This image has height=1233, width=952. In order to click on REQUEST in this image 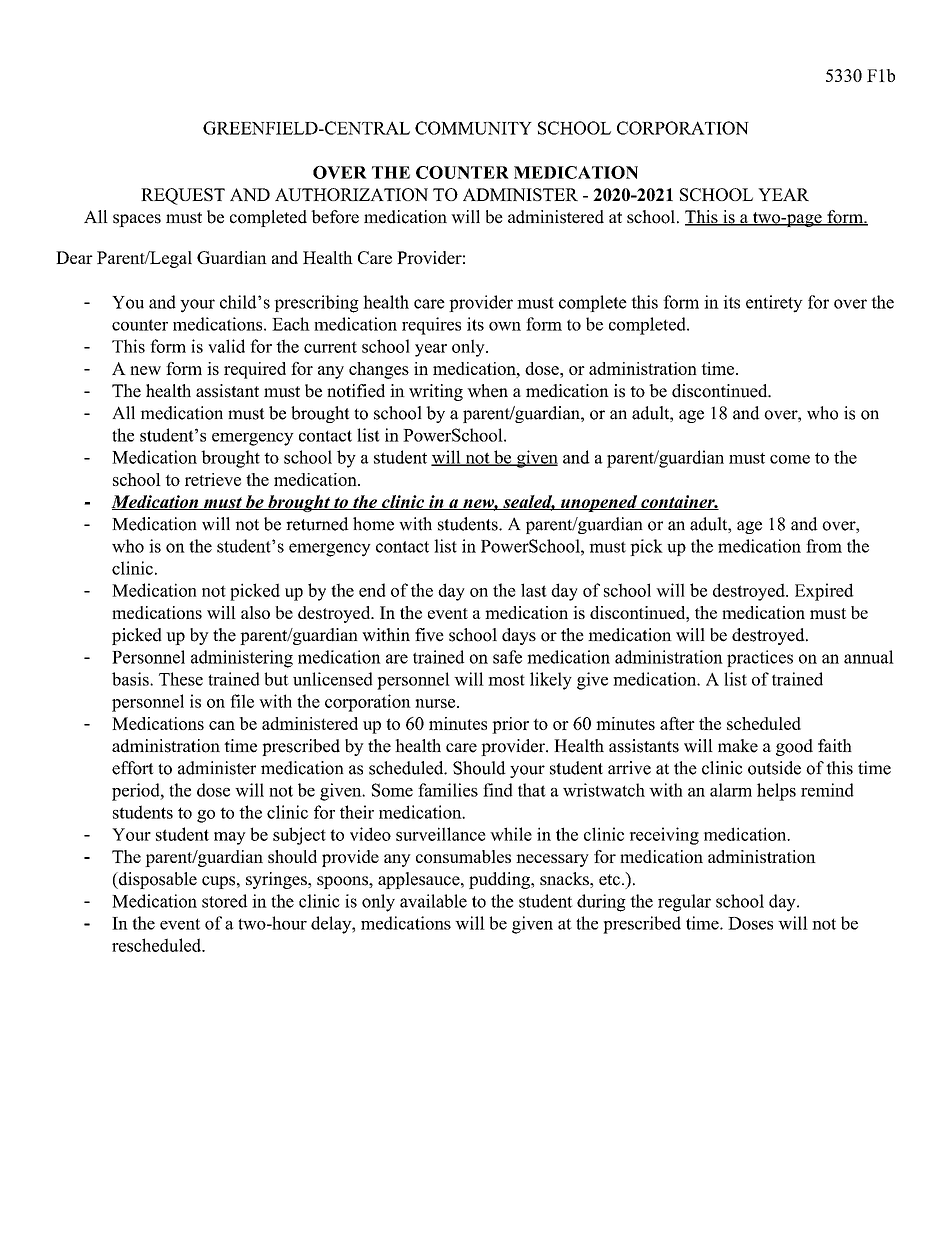, I will do `click(183, 196)`.
